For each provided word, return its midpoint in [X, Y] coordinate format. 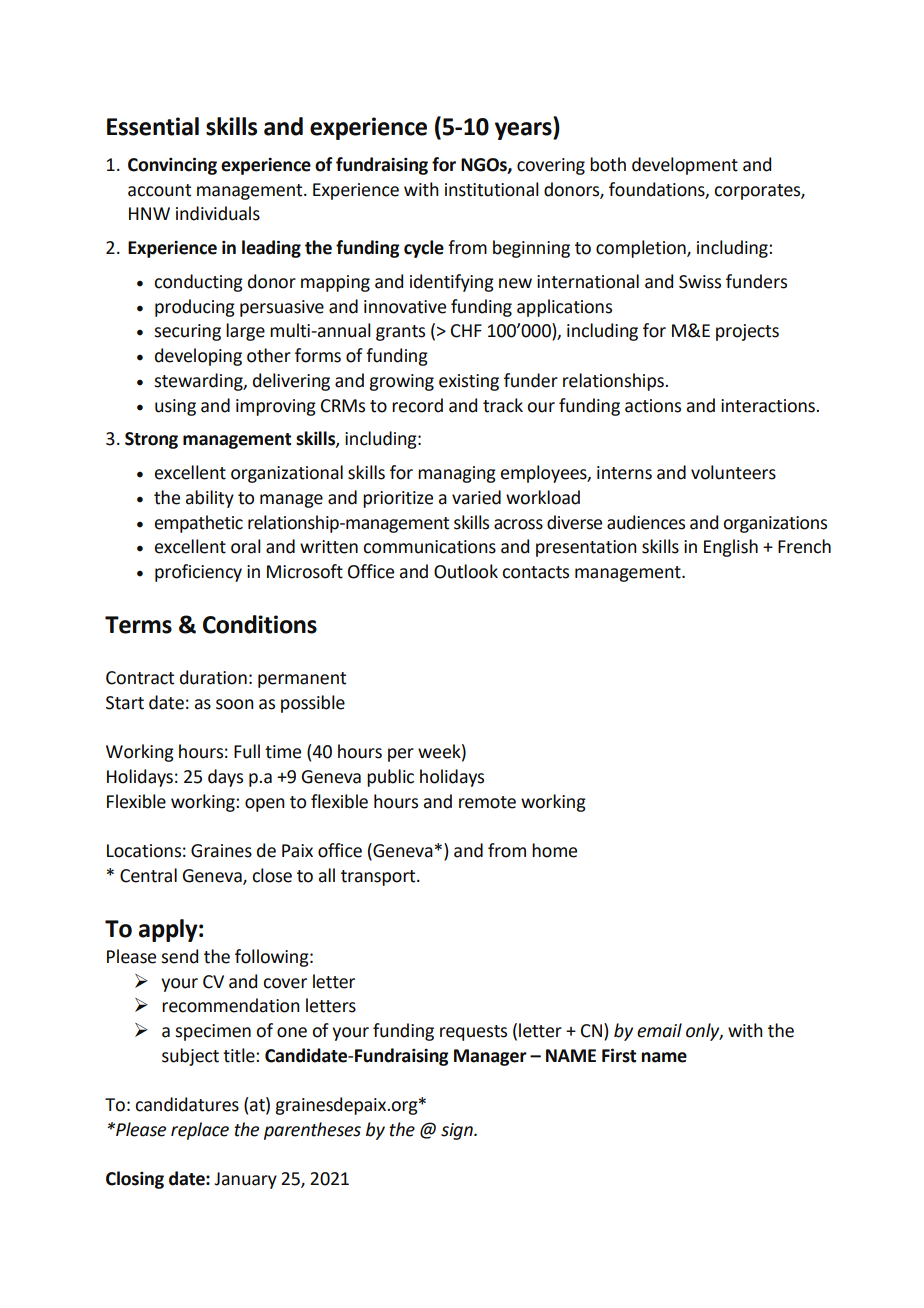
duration [213, 677]
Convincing [172, 166]
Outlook [466, 571]
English [731, 548]
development [685, 166]
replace [200, 1131]
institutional [492, 189]
